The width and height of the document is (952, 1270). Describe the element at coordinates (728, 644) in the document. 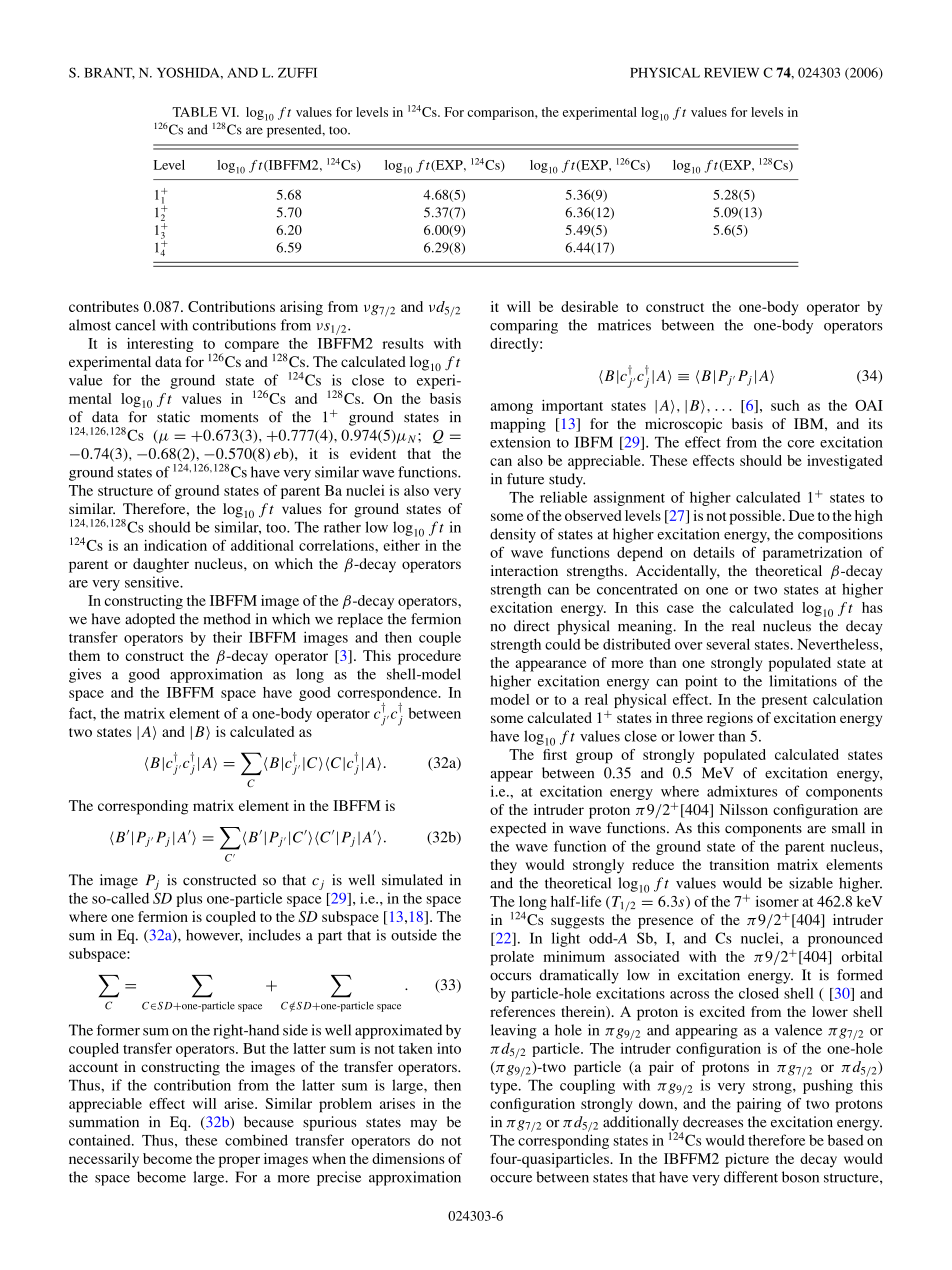

I see `several` at that location.
